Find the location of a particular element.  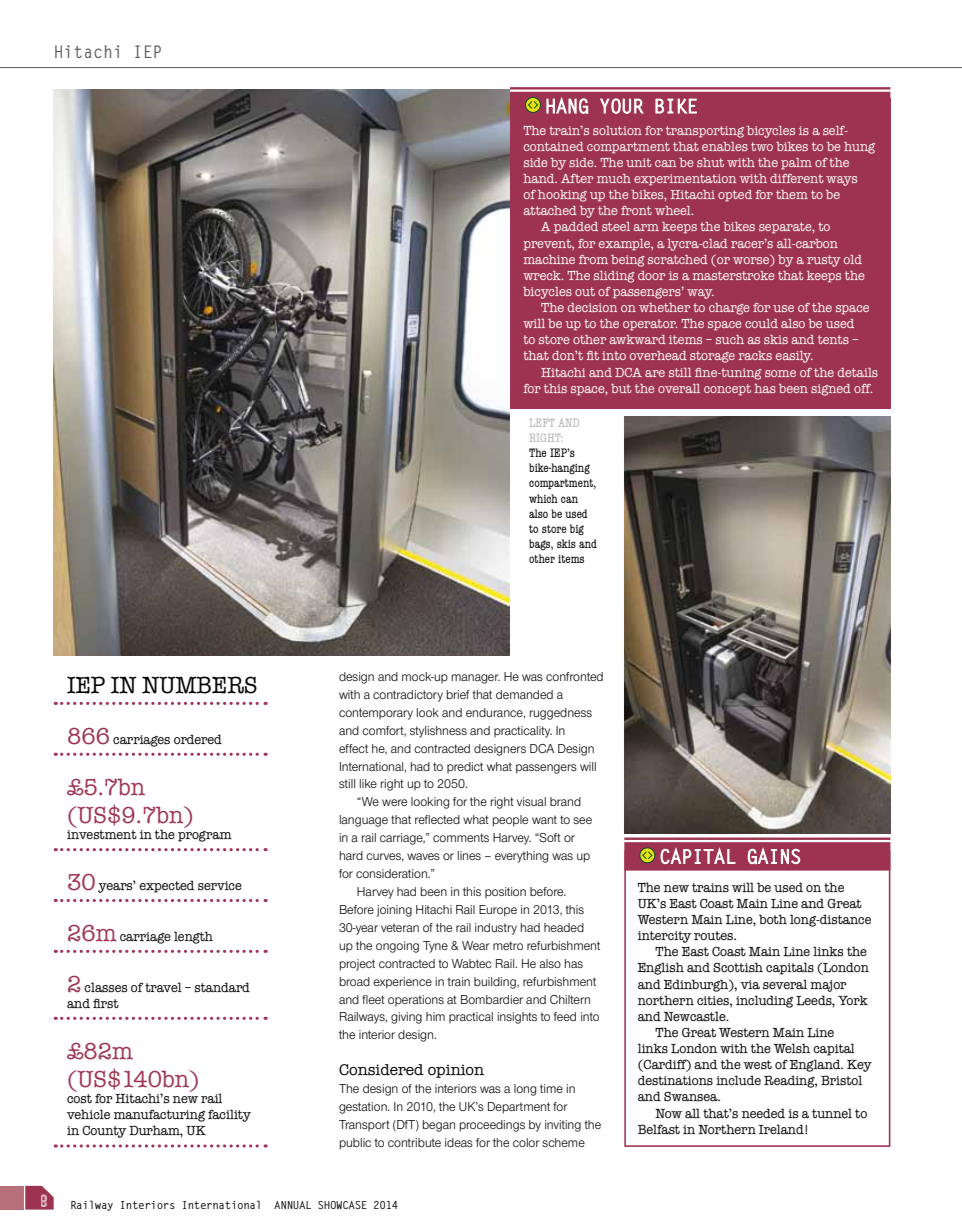

gains is located at coordinates (774, 856).
